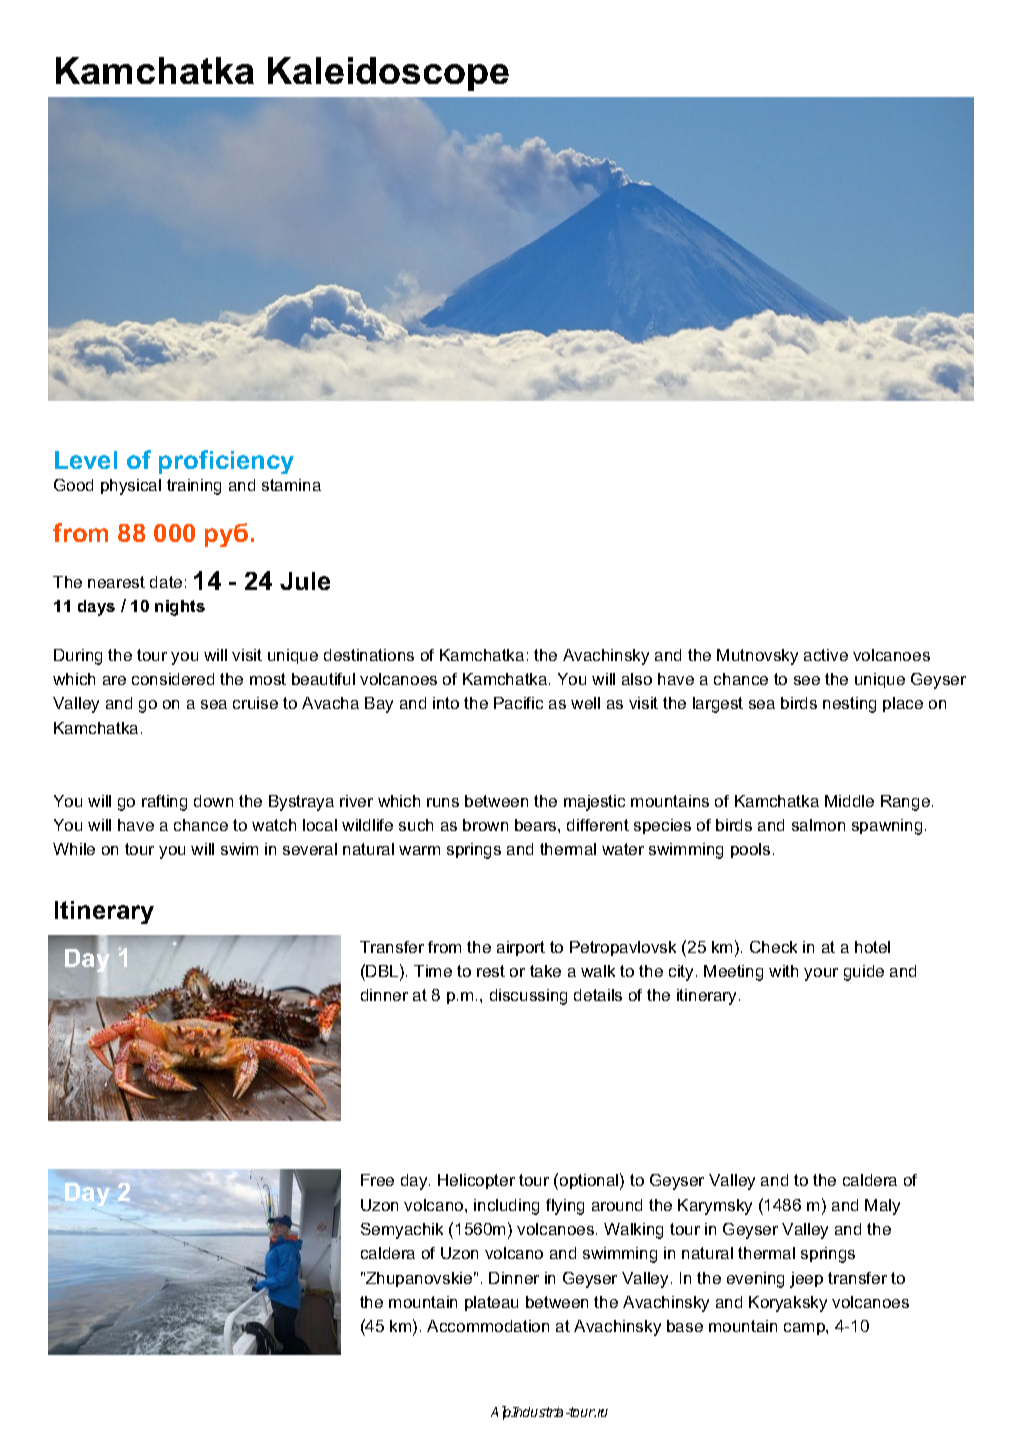  Describe the element at coordinates (226, 462) in the document. I see `proficiency` at that location.
